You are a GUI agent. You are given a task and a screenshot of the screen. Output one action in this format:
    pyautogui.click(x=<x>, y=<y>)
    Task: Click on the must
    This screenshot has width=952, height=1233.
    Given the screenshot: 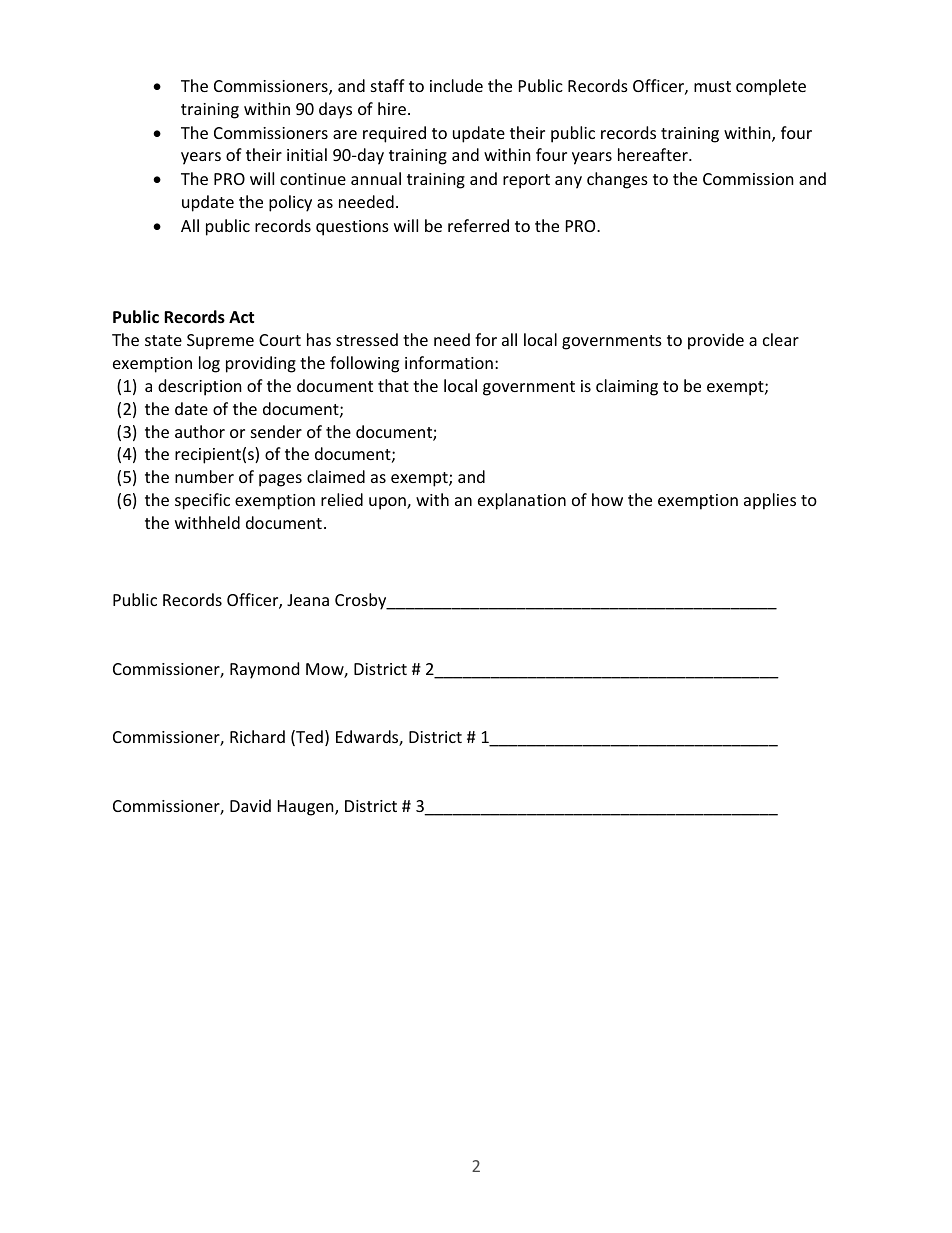 What is the action you would take?
    pyautogui.click(x=712, y=86)
